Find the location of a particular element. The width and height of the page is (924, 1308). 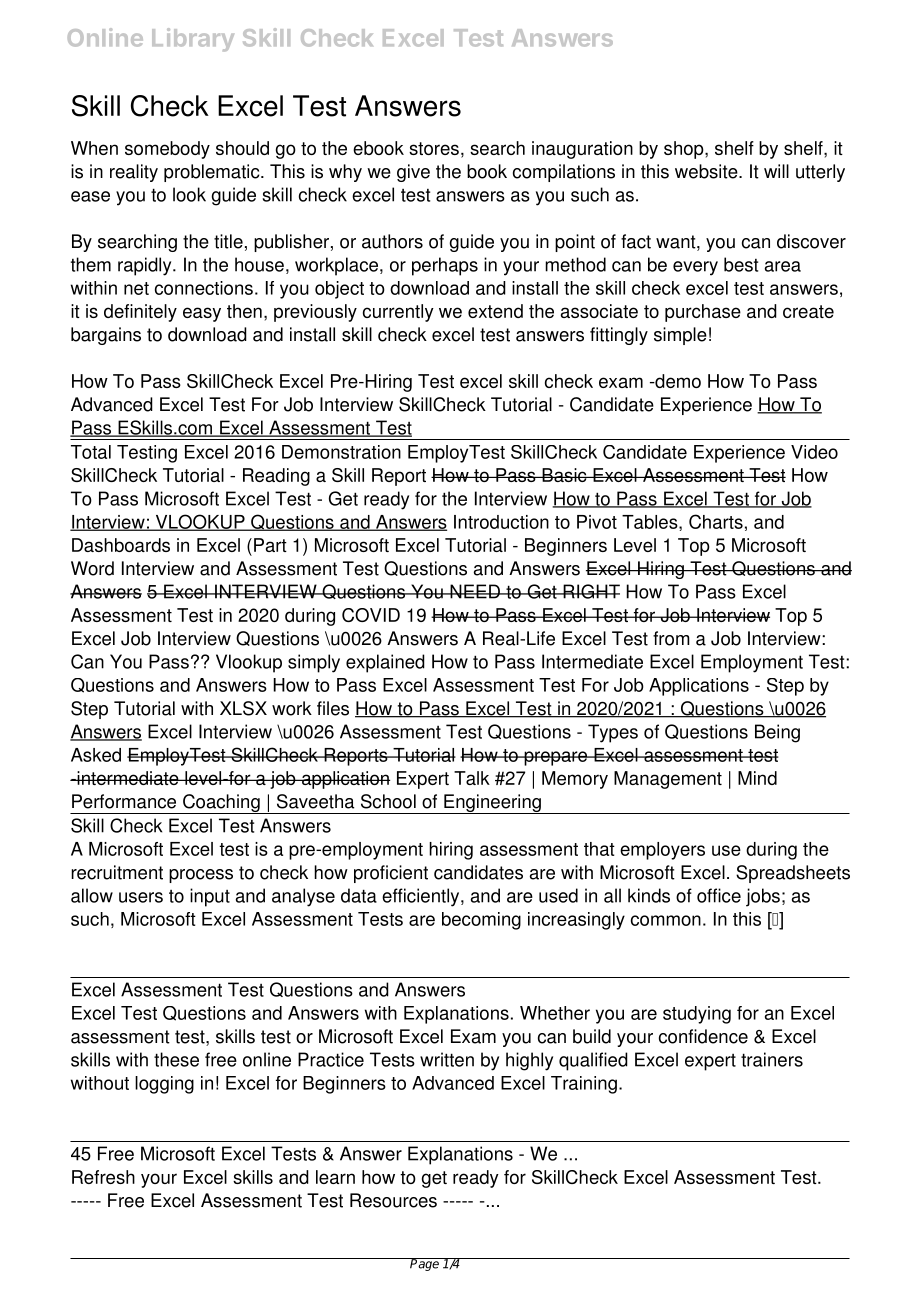

becoming is located at coordinates (481, 921).
